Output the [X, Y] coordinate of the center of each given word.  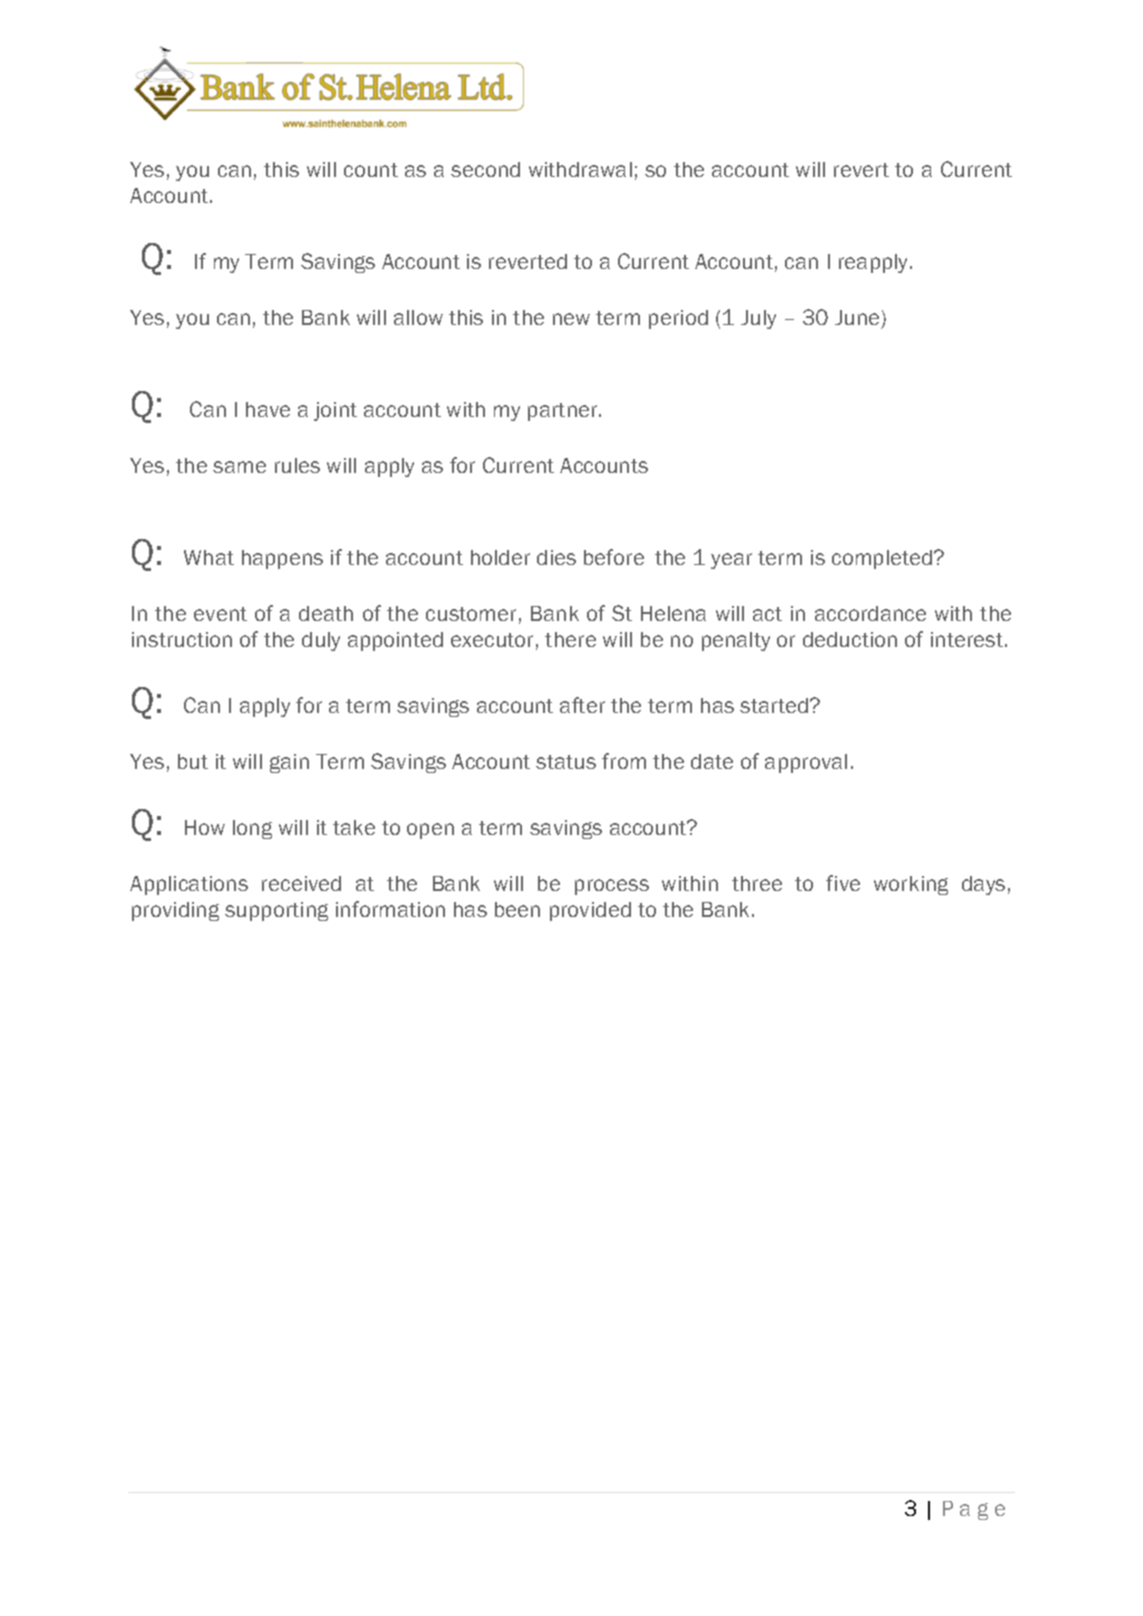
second [485, 169]
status [566, 762]
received [301, 883]
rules [297, 465]
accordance [870, 613]
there [570, 639]
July [758, 319]
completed [883, 559]
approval [806, 763]
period [678, 319]
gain [289, 763]
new [571, 319]
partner [564, 412]
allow [418, 317]
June [857, 317]
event [220, 614]
